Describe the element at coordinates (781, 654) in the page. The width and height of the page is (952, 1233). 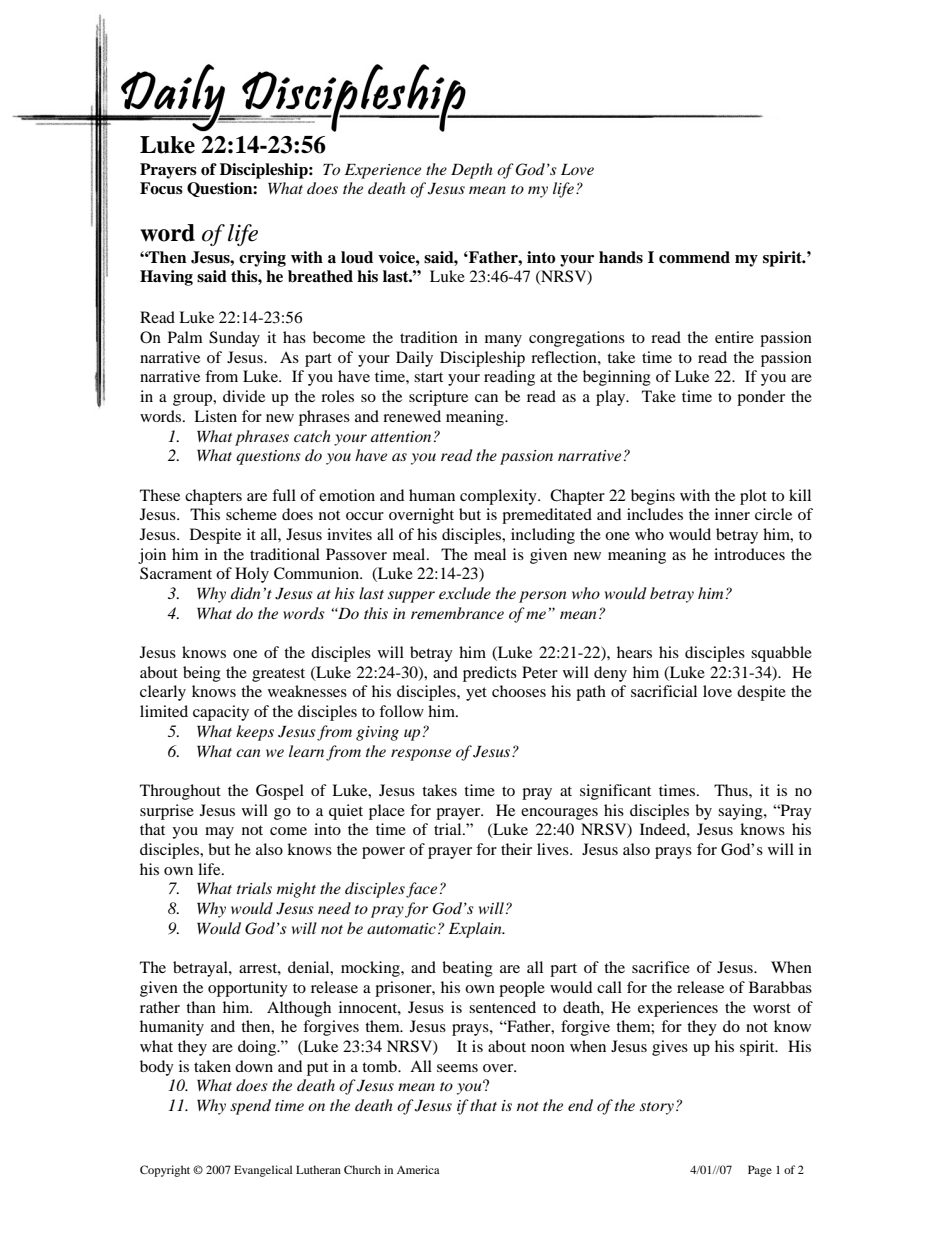
I see `squabble` at that location.
